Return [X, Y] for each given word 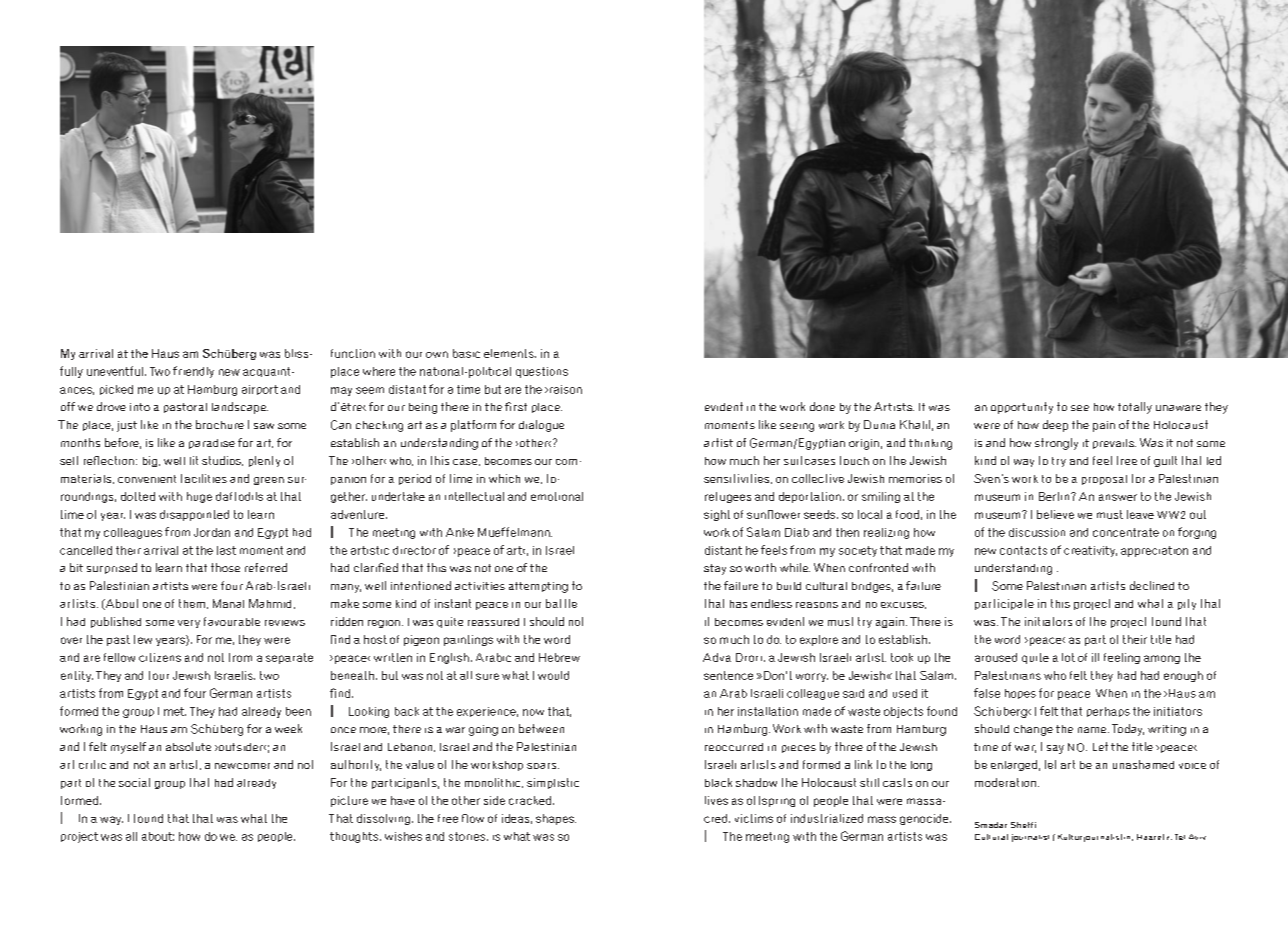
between [541, 728]
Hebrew [559, 657]
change [1033, 730]
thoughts [355, 837]
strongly [1056, 444]
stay [715, 569]
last [226, 550]
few [143, 639]
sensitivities [736, 478]
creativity [1090, 551]
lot [1068, 657]
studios [222, 461]
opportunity [1022, 408]
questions [542, 372]
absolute [188, 746]
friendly [193, 372]
